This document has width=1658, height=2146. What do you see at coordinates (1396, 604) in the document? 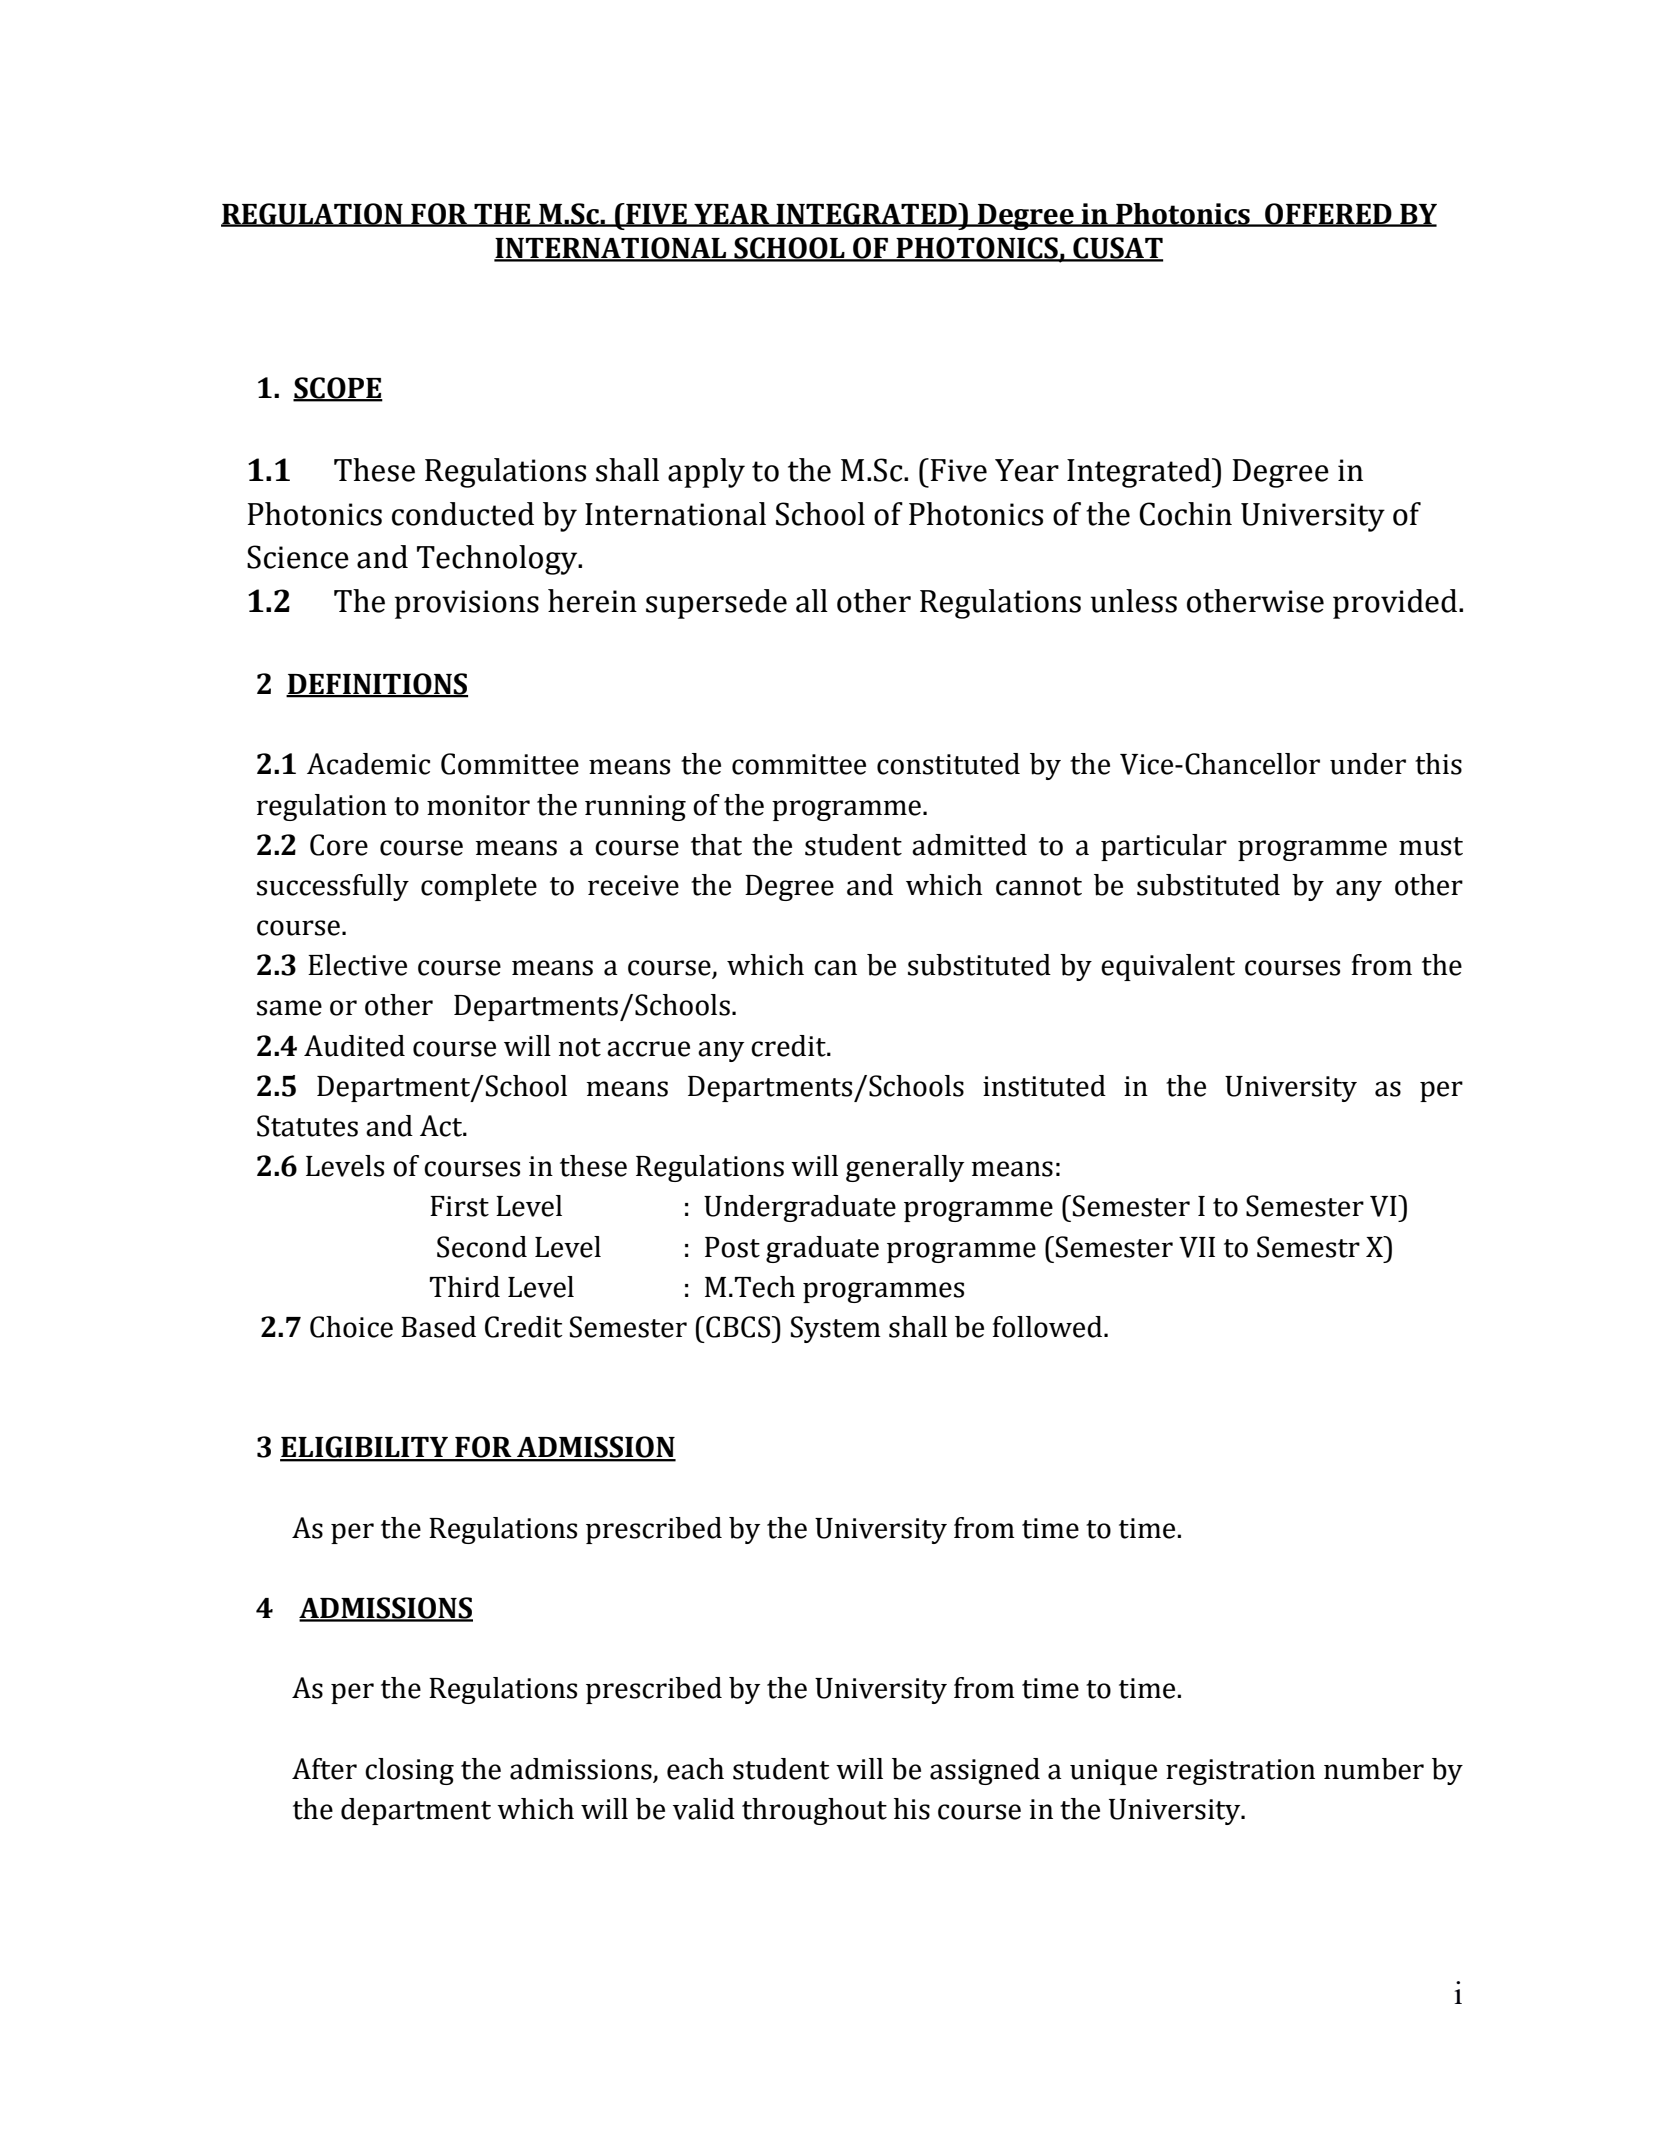
I see `provided` at bounding box center [1396, 604].
